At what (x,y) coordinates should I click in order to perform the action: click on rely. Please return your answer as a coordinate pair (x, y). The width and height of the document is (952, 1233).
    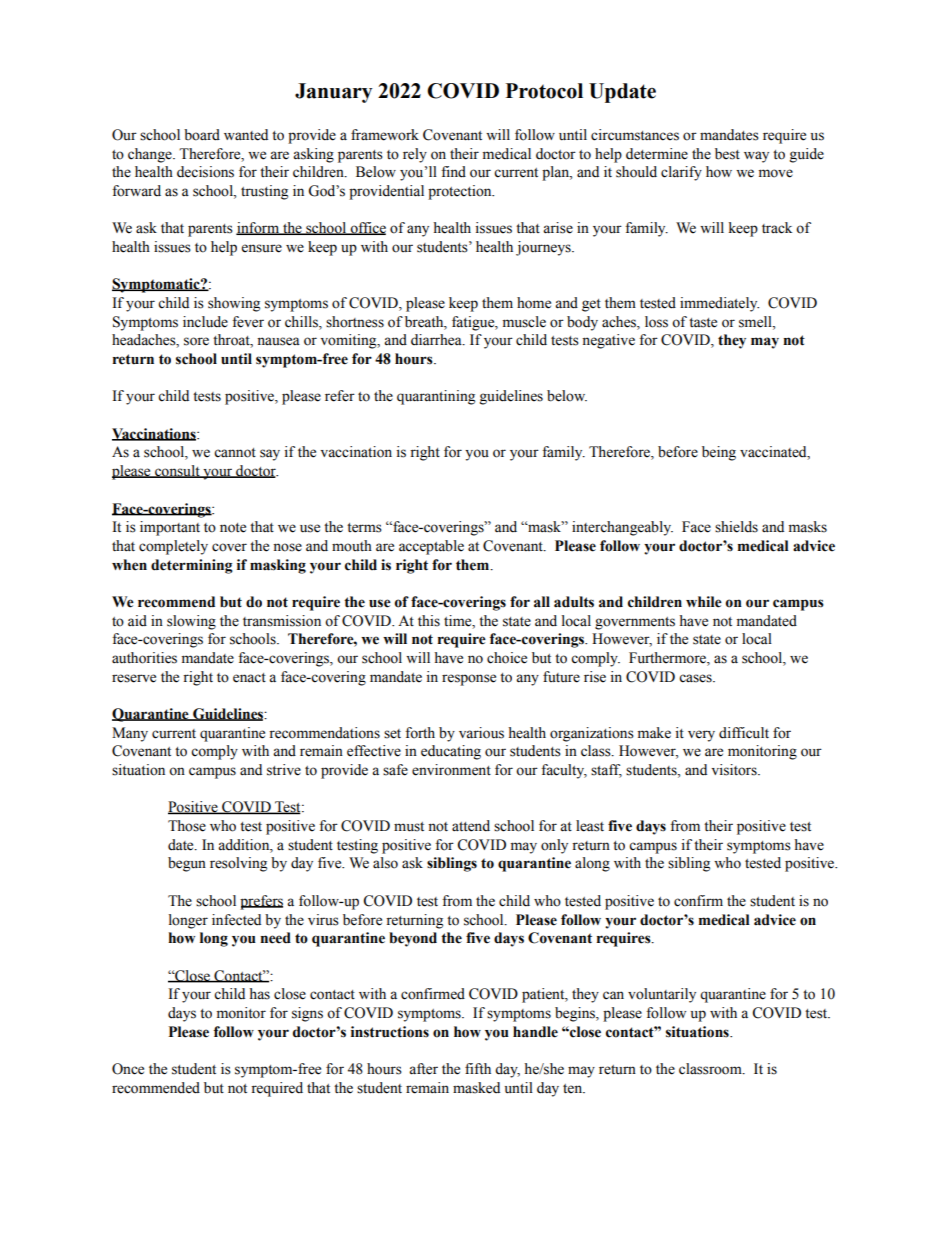
    Looking at the image, I should click on (415, 155).
